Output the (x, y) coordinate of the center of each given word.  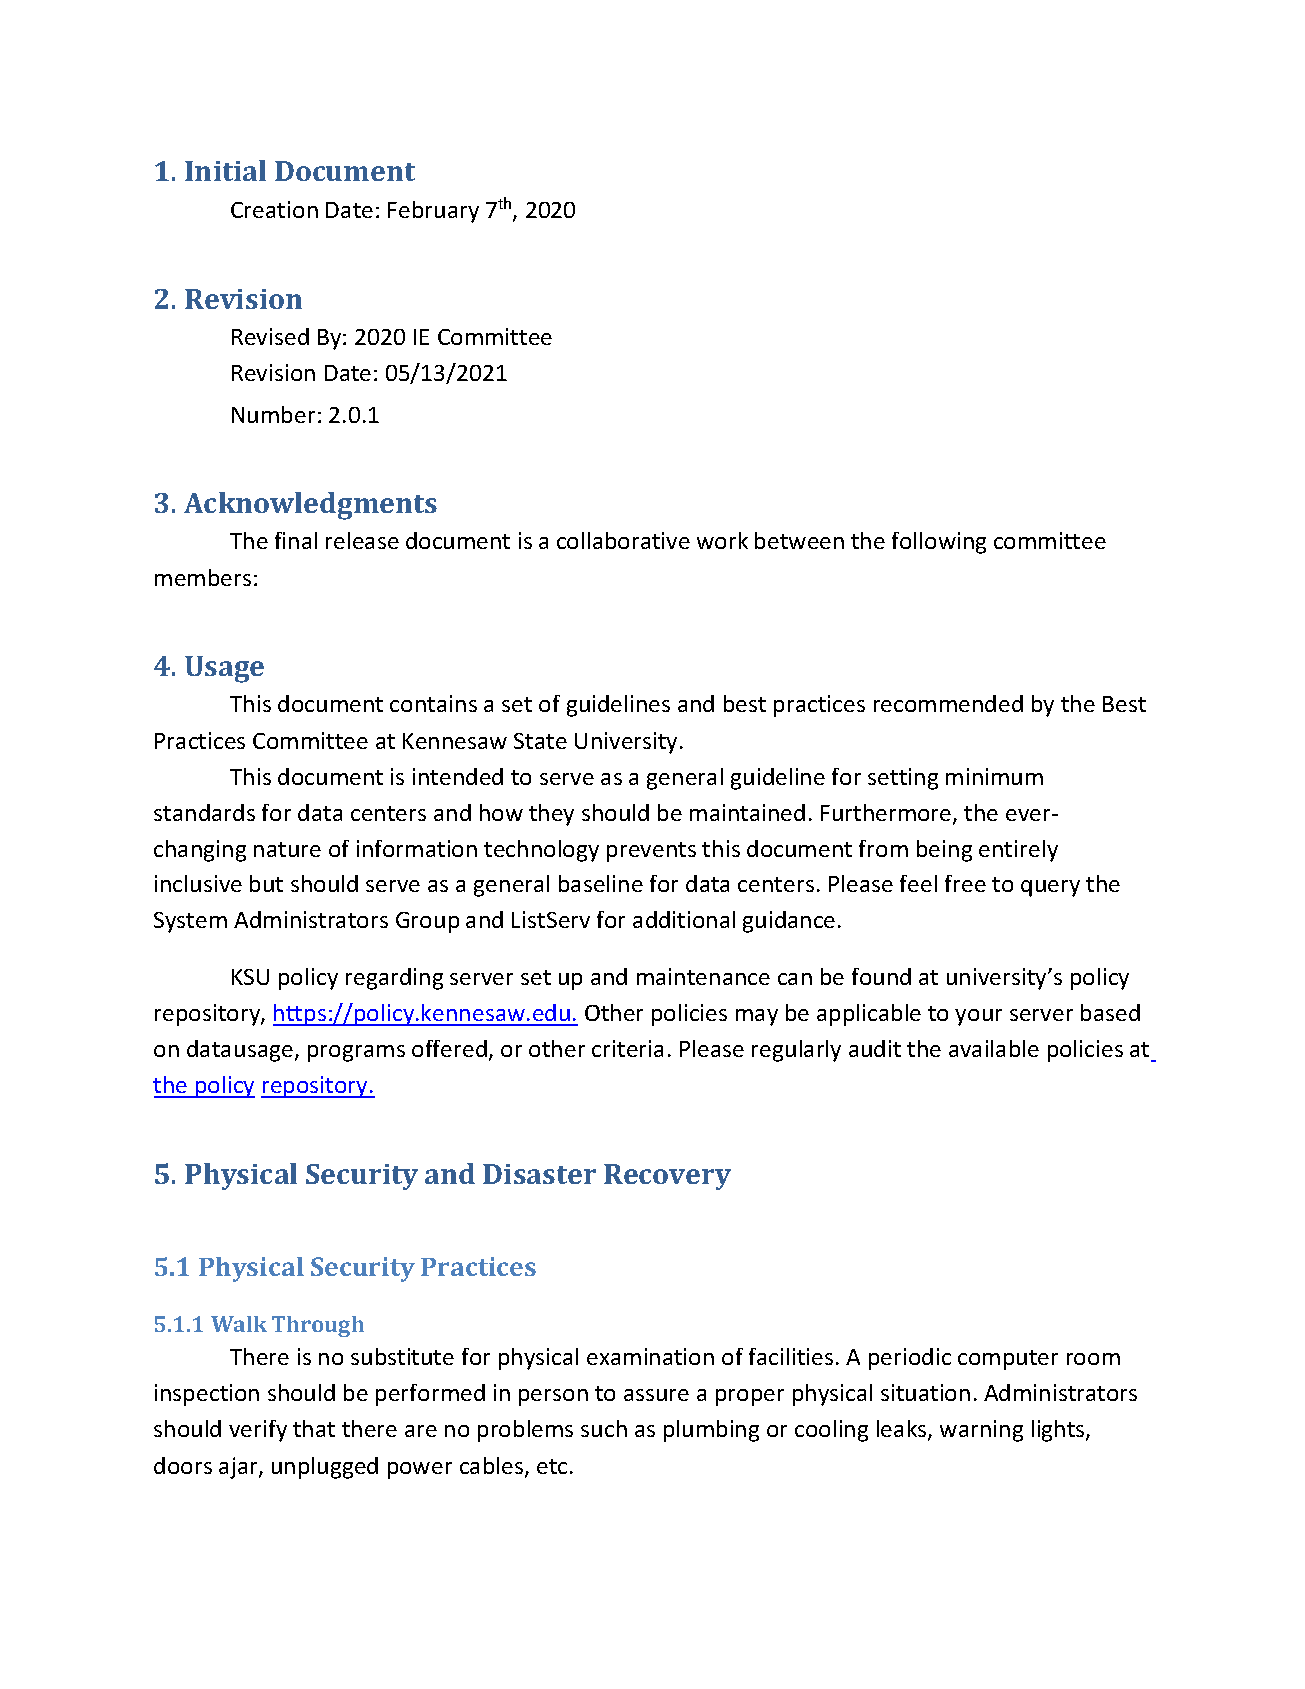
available (994, 1048)
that (314, 1428)
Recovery (667, 1177)
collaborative (623, 540)
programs (356, 1053)
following (939, 543)
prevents (651, 852)
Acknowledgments (310, 506)
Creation (274, 209)
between (799, 540)
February (433, 212)
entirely (1018, 851)
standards (204, 812)
